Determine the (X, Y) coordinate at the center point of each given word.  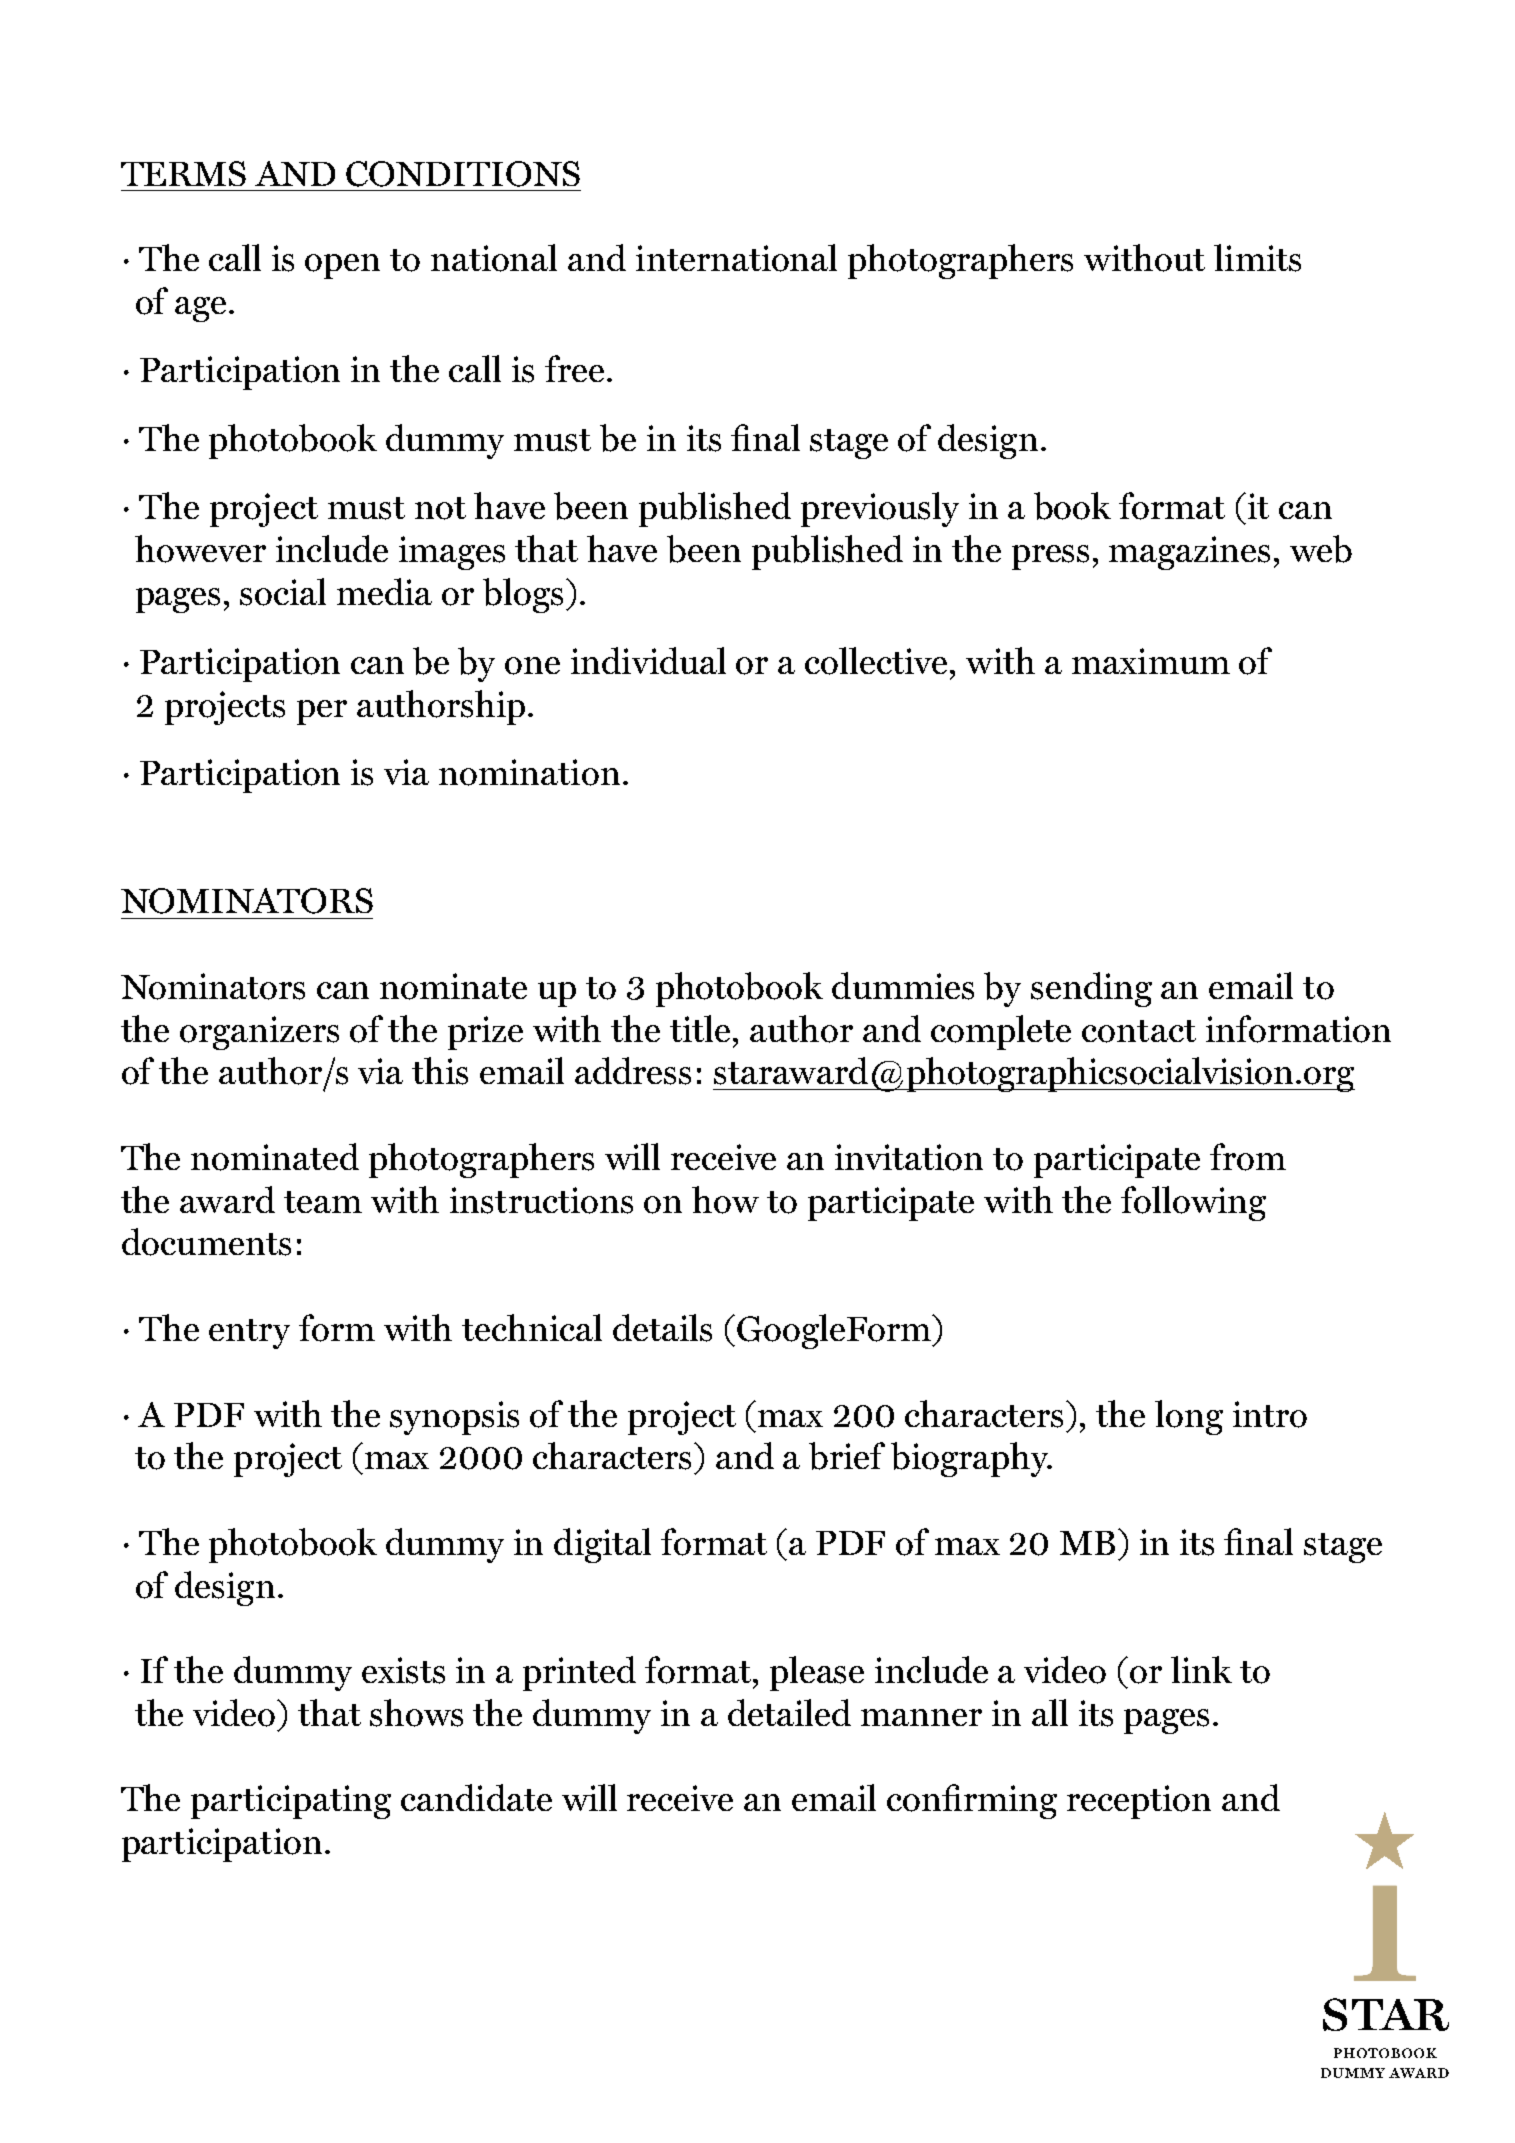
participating (291, 1802)
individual (648, 660)
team (323, 1202)
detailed (789, 1712)
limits (1257, 258)
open (342, 266)
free (574, 368)
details (662, 1328)
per (322, 712)
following (1193, 1203)
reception (1139, 1802)
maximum (1151, 661)
